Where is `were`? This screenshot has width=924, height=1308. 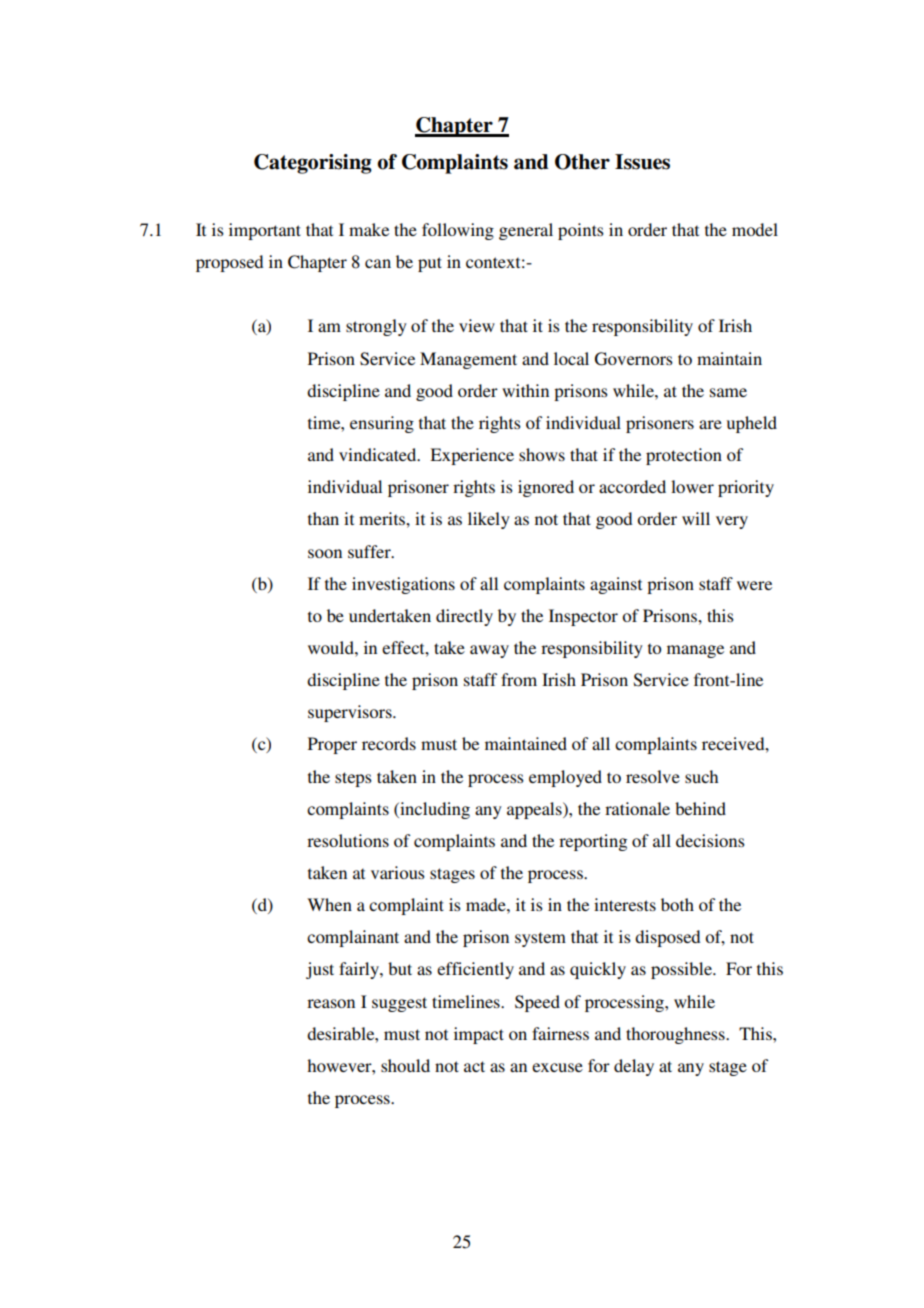
were is located at coordinates (754, 585).
